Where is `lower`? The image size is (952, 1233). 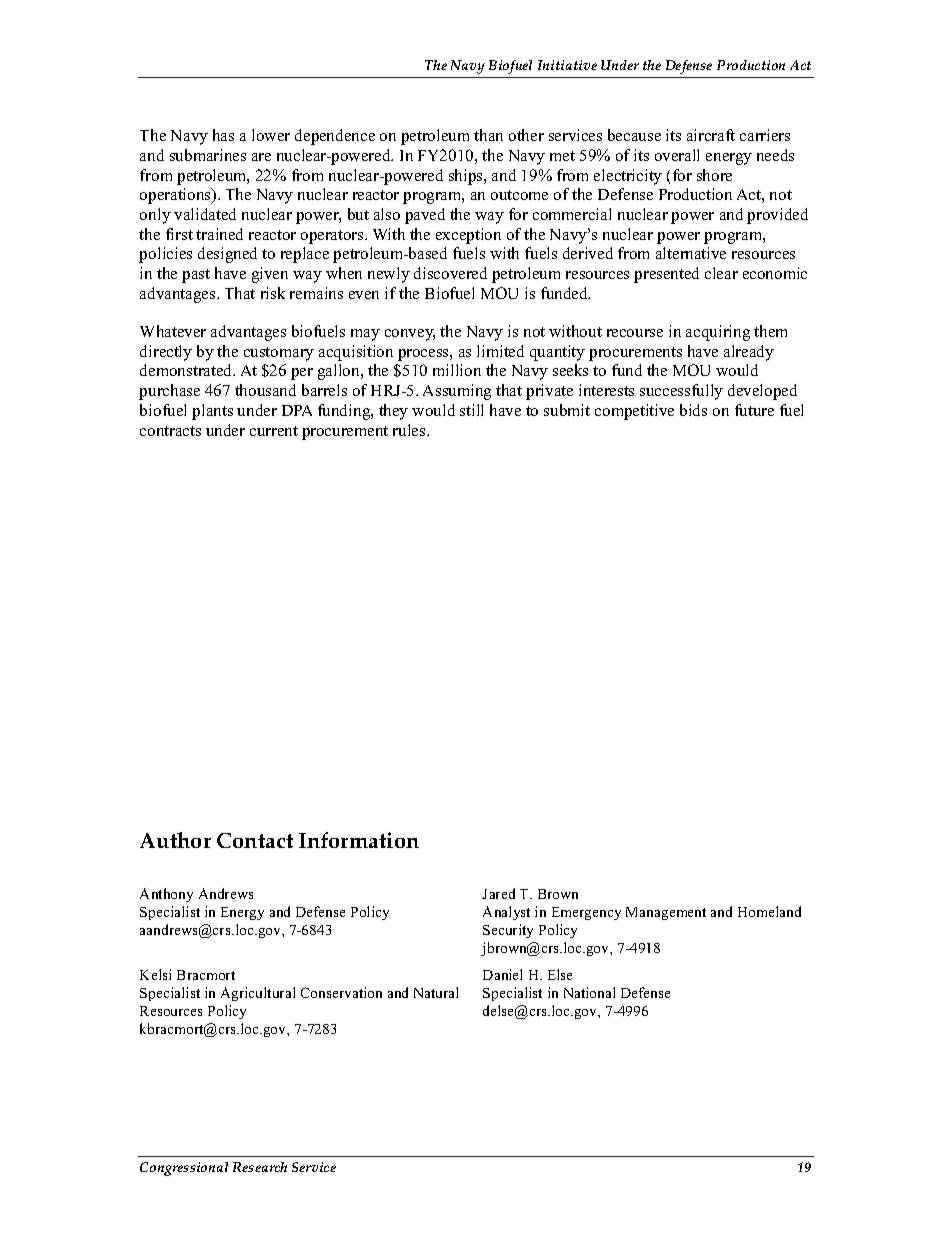 lower is located at coordinates (271, 135).
